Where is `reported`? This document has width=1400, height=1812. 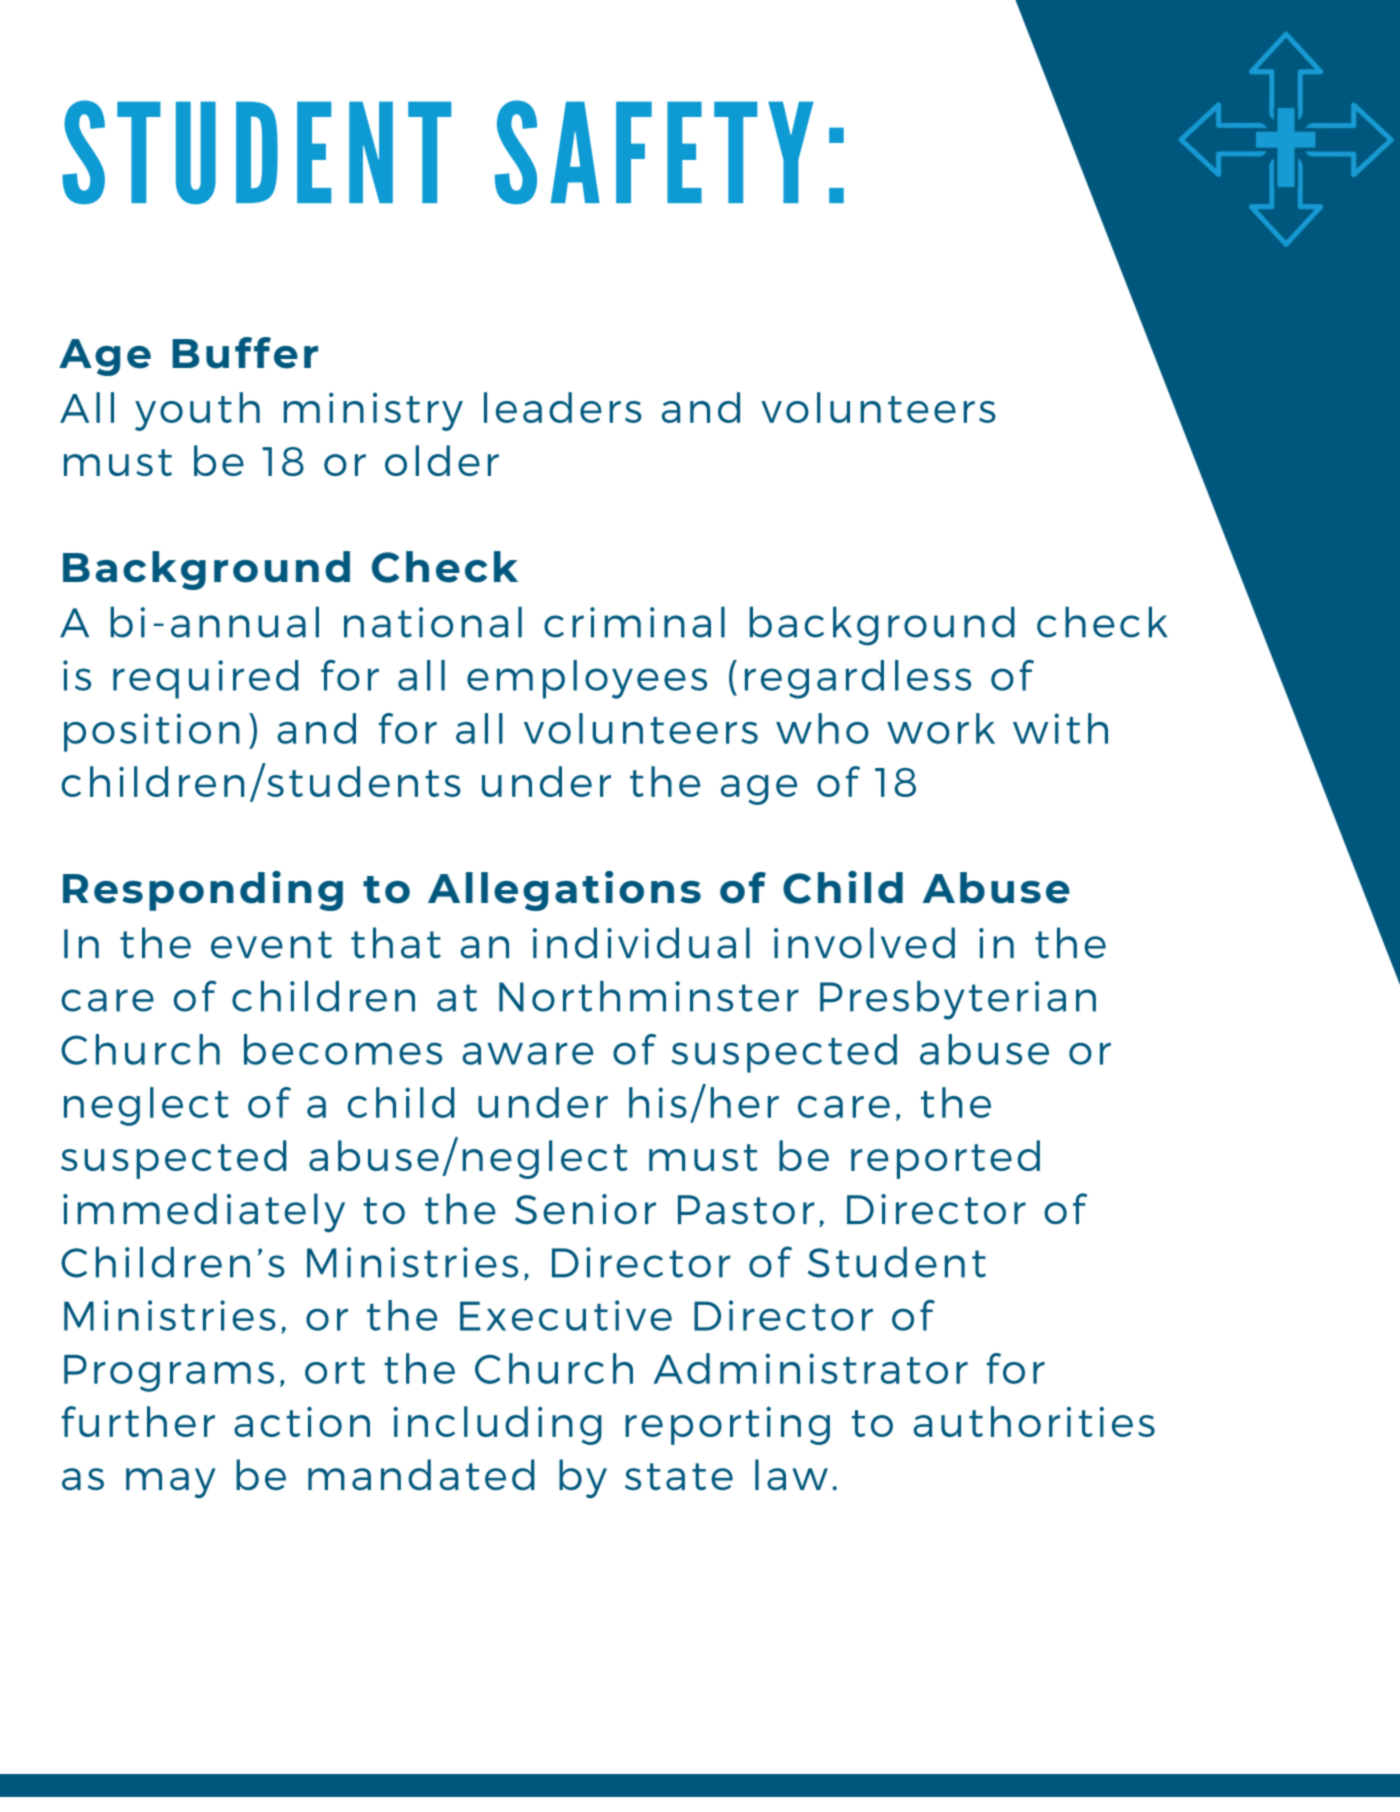 reported is located at coordinates (945, 1159).
